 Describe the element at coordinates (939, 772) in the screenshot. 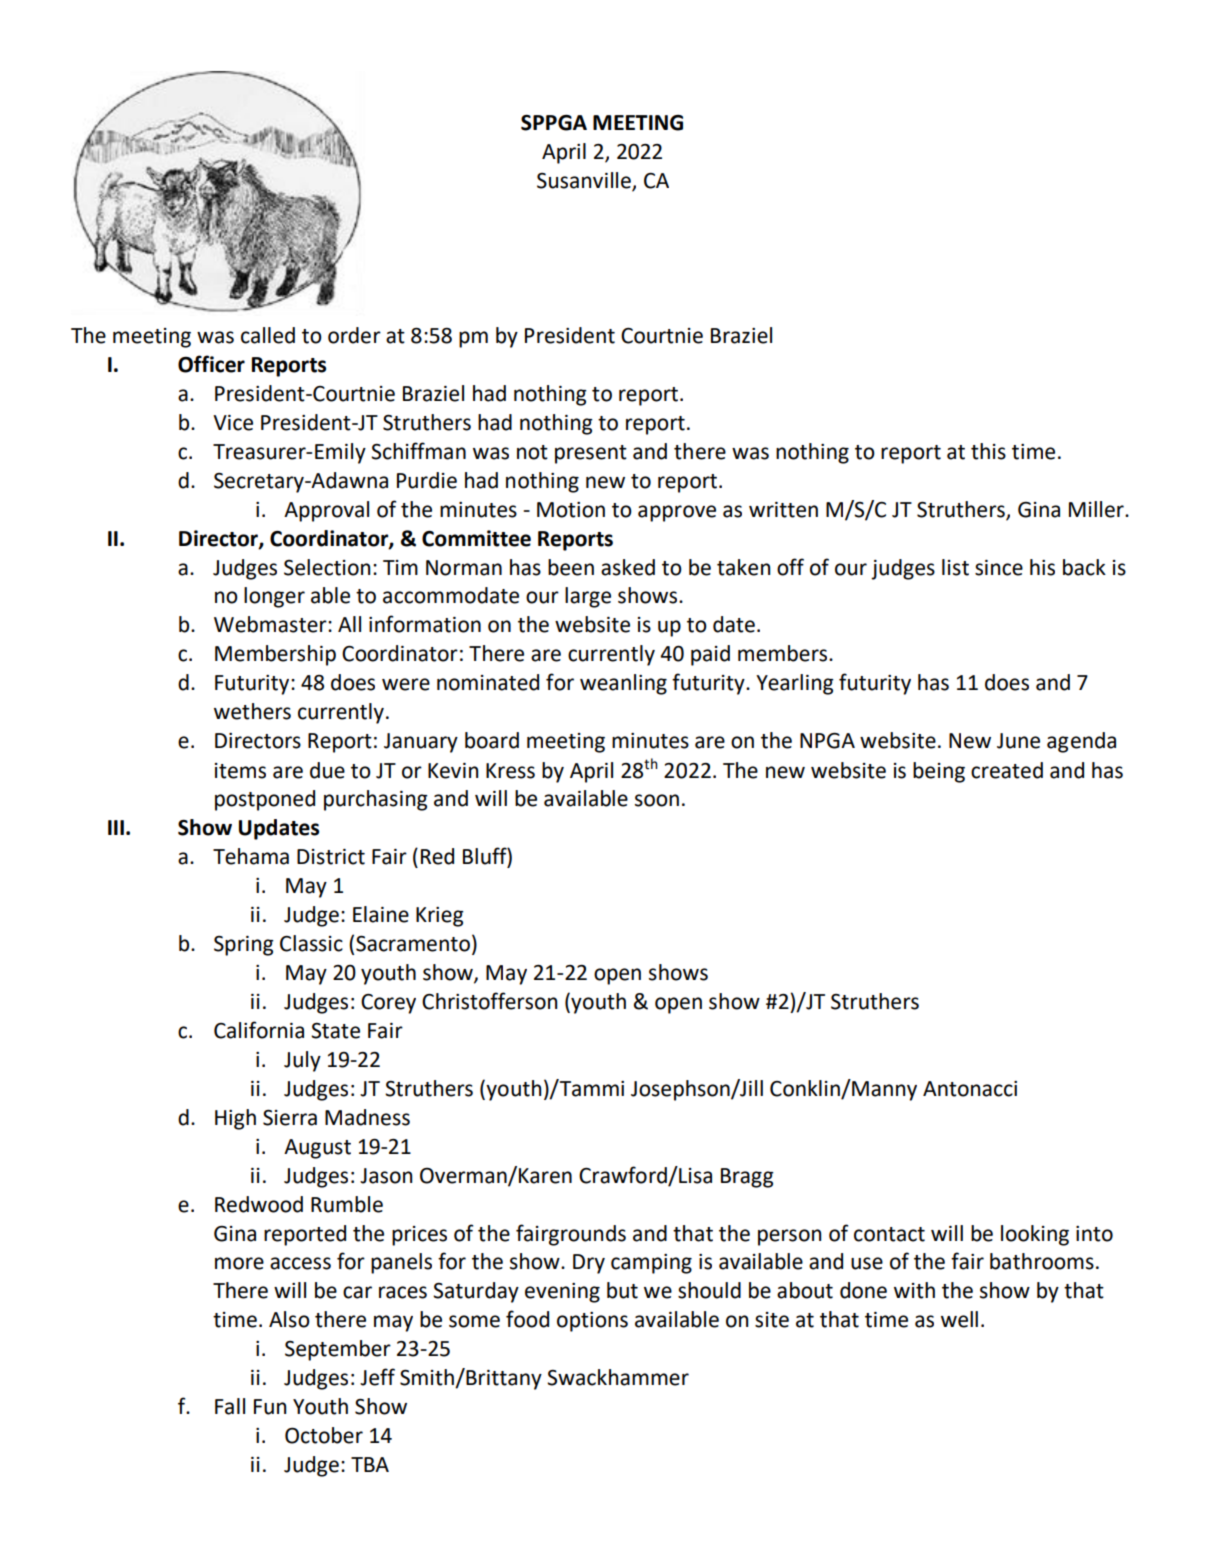

I see `being` at that location.
